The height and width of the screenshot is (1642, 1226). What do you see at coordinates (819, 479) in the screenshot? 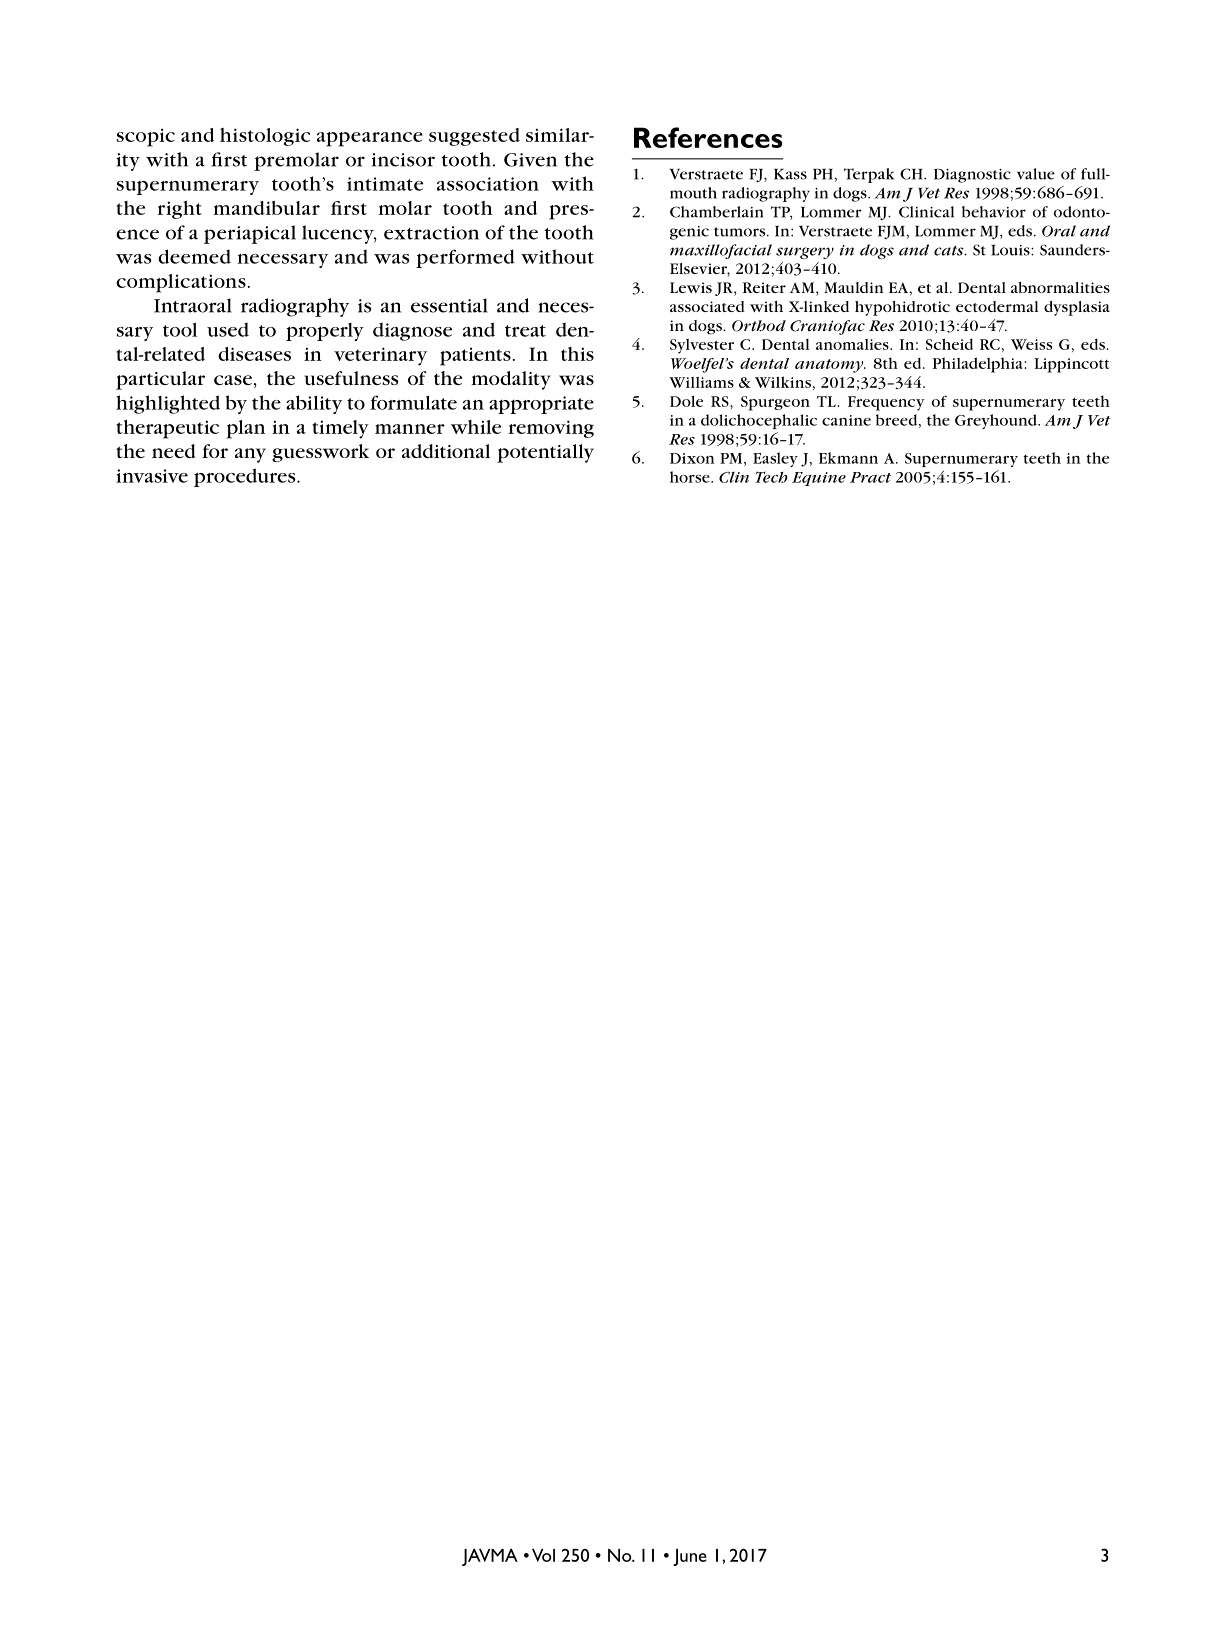
I see `Equine` at bounding box center [819, 479].
